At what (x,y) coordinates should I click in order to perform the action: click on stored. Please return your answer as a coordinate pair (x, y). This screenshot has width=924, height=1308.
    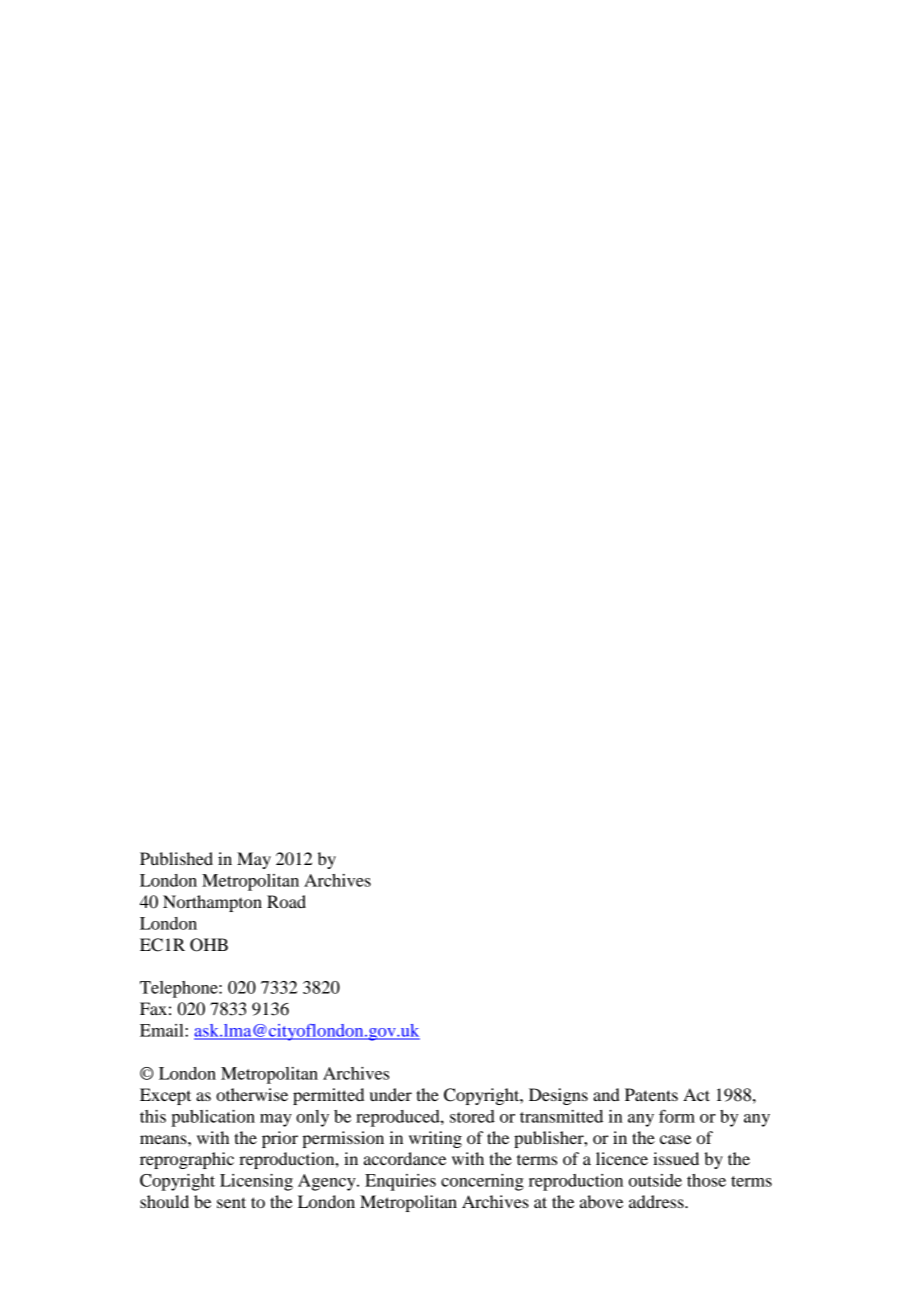
    Looking at the image, I should click on (472, 1116).
